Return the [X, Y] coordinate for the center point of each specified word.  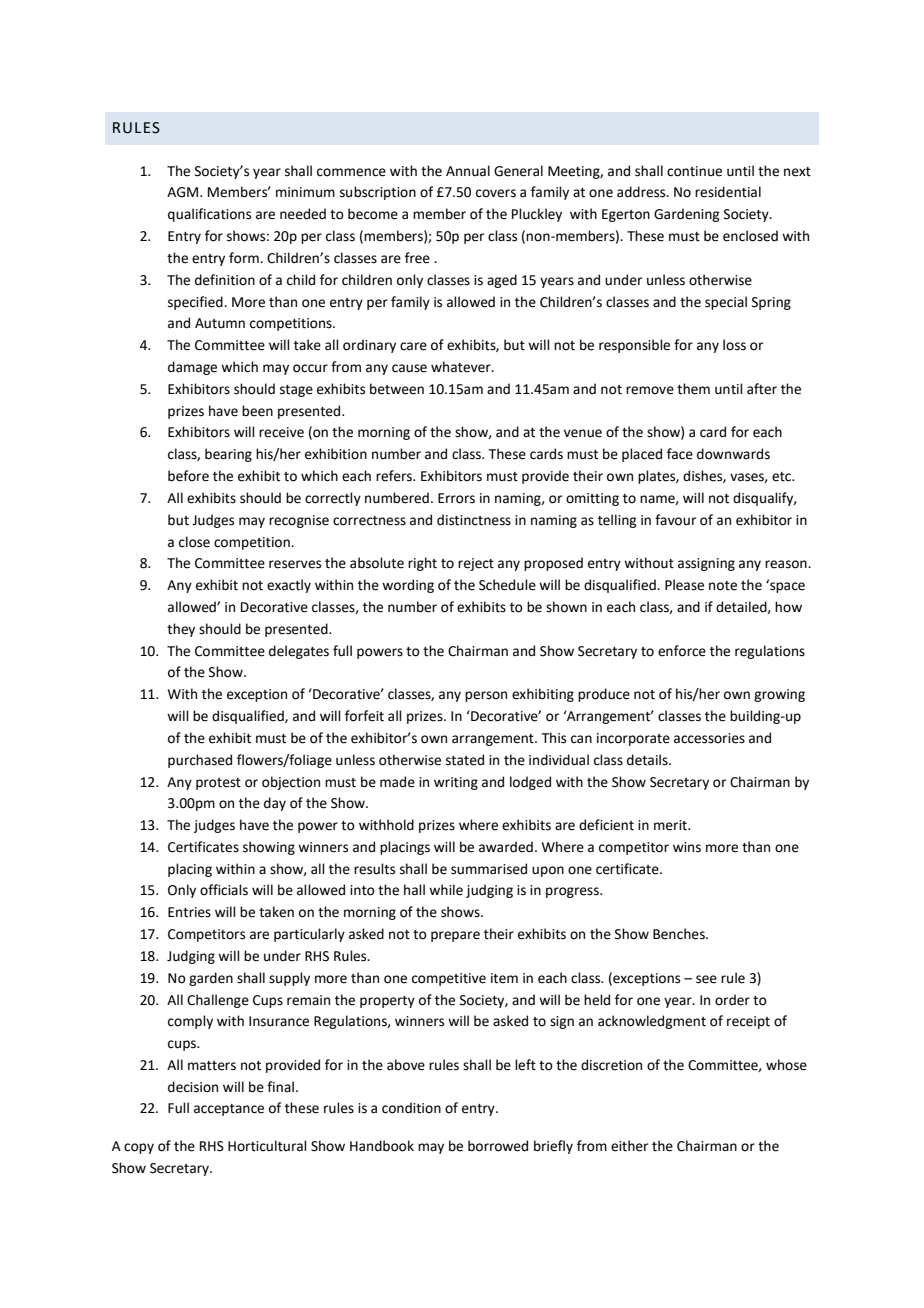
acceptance [229, 1110]
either [629, 1146]
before [188, 476]
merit [671, 825]
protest [218, 784]
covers [496, 193]
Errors [456, 498]
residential [728, 192]
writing [456, 783]
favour [675, 520]
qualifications [209, 215]
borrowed [498, 1146]
